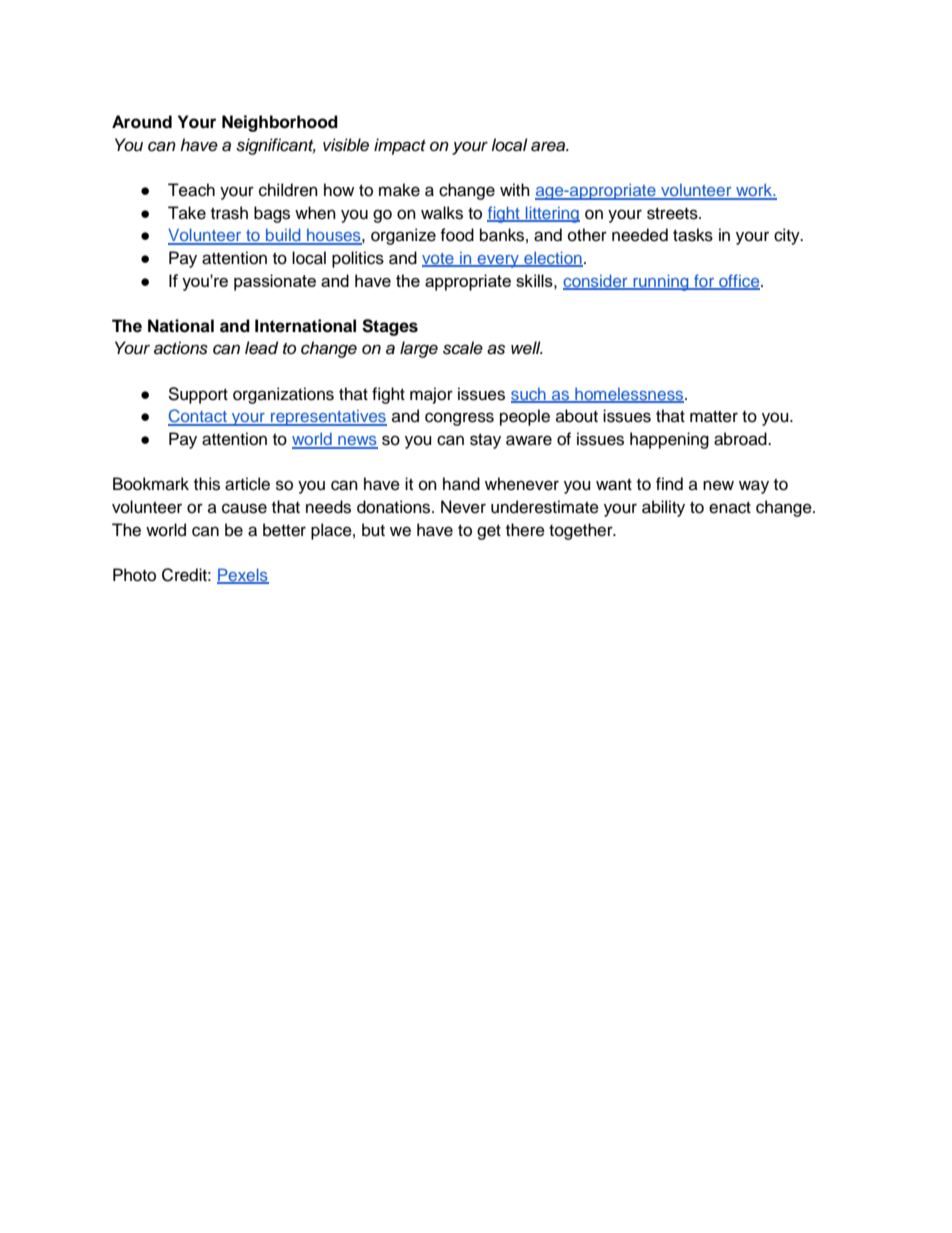  What do you see at coordinates (714, 417) in the document?
I see `matter` at bounding box center [714, 417].
